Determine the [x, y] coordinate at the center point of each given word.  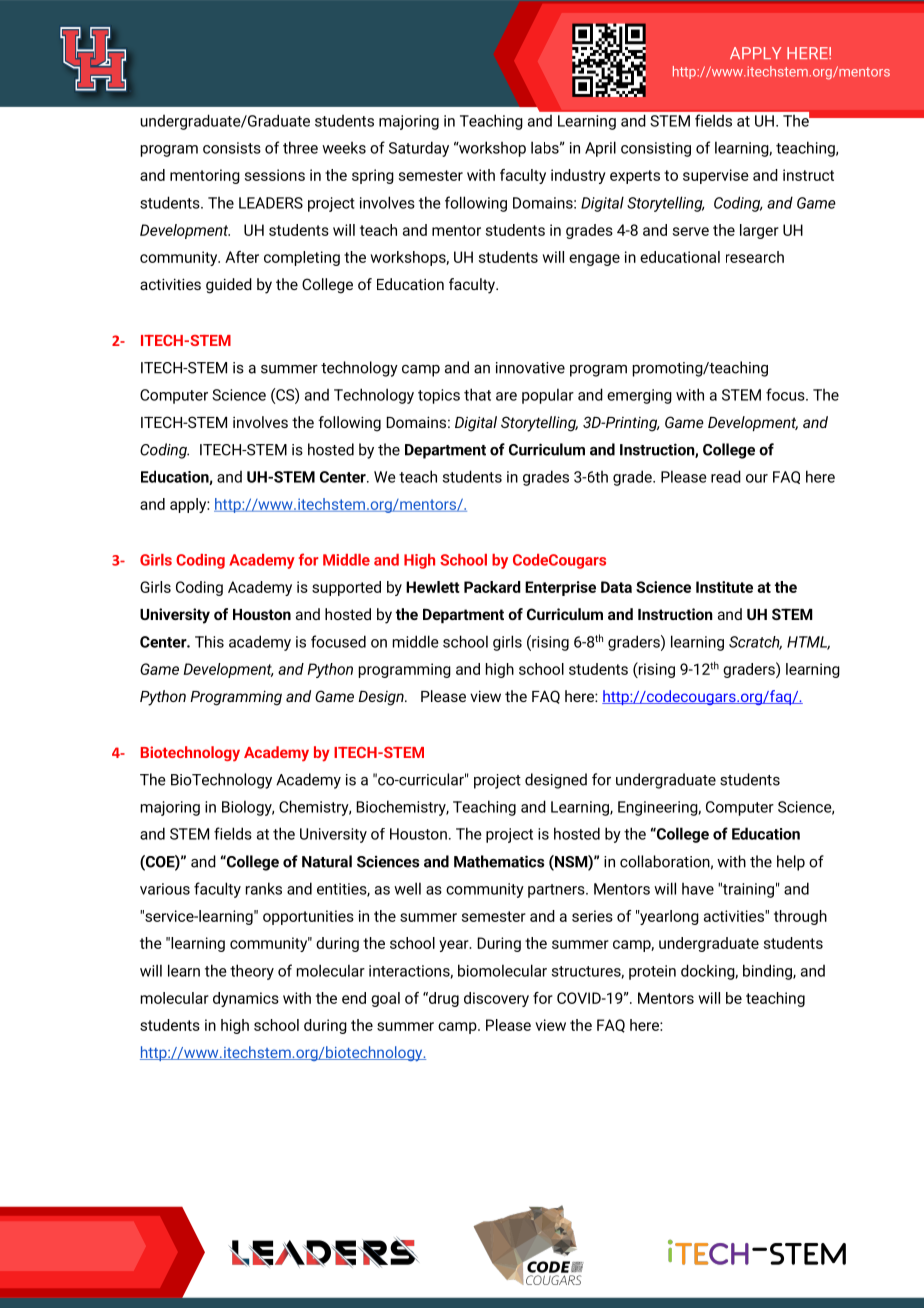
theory [252, 972]
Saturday [419, 149]
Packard [492, 587]
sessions [275, 175]
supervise [716, 176]
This [209, 641]
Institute [724, 587]
